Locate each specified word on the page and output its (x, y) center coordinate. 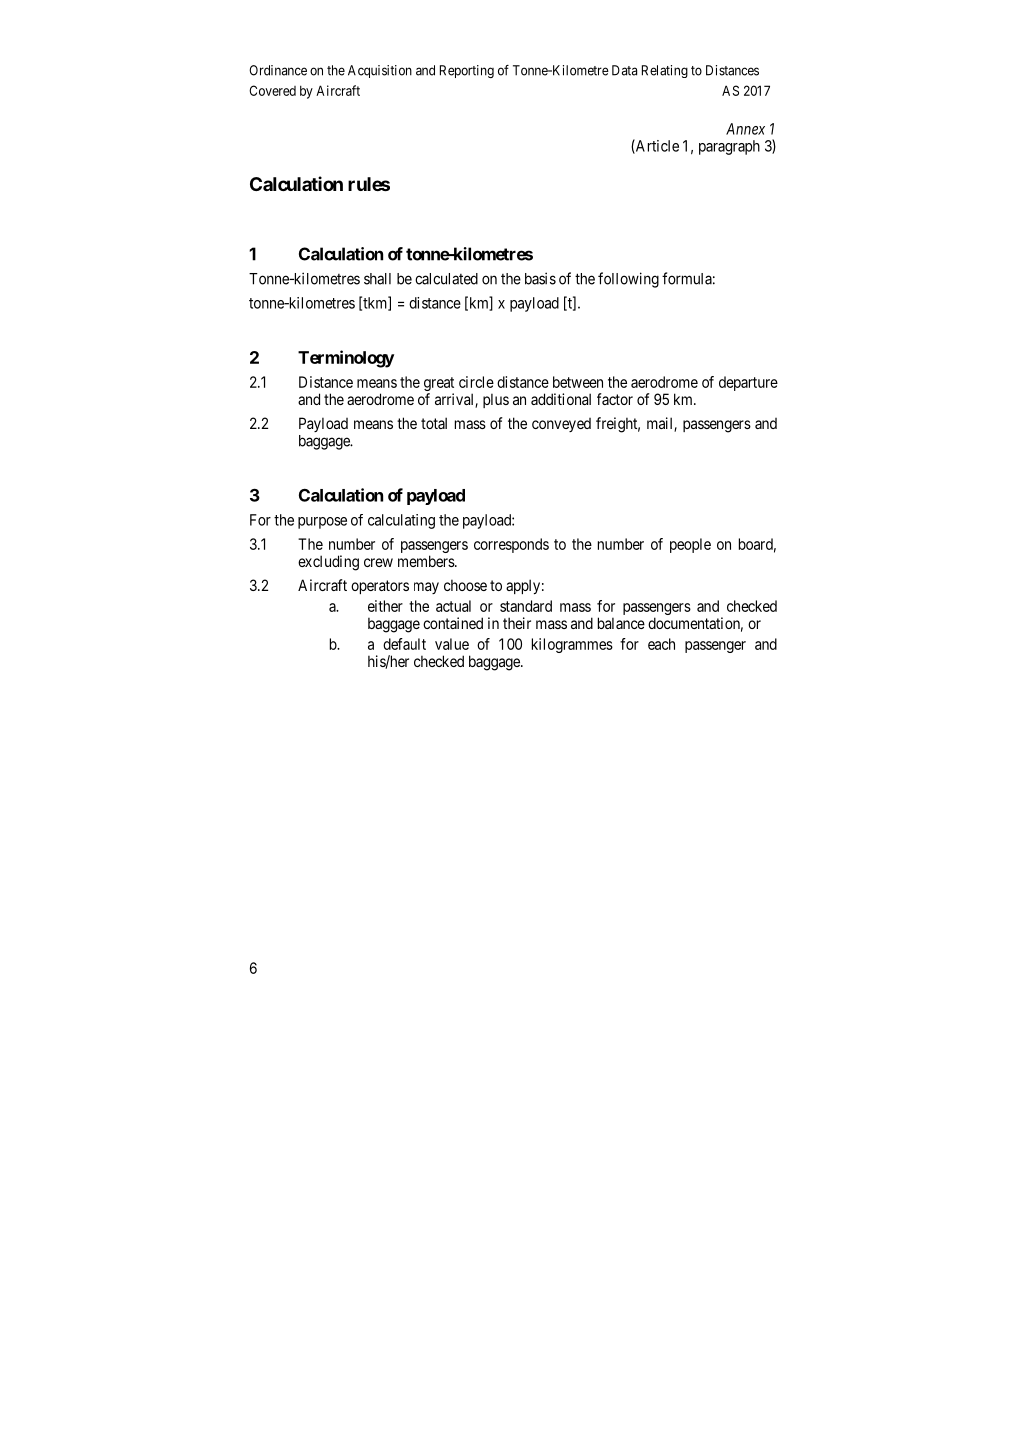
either (385, 606)
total (434, 423)
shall (377, 279)
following (628, 280)
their (517, 623)
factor (615, 399)
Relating (665, 71)
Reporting (467, 71)
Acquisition (380, 71)
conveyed (561, 425)
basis (540, 278)
